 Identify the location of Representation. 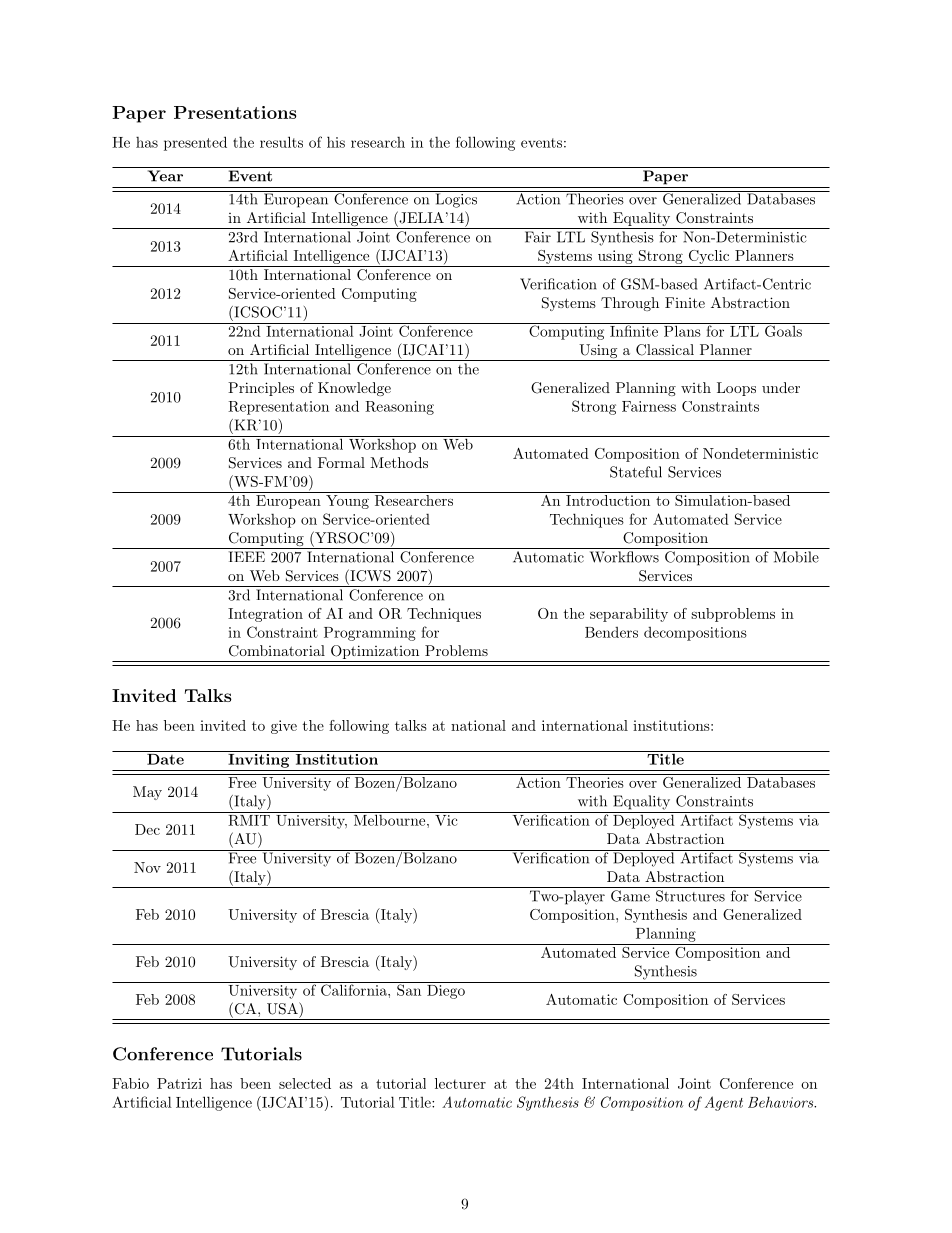
(278, 408).
